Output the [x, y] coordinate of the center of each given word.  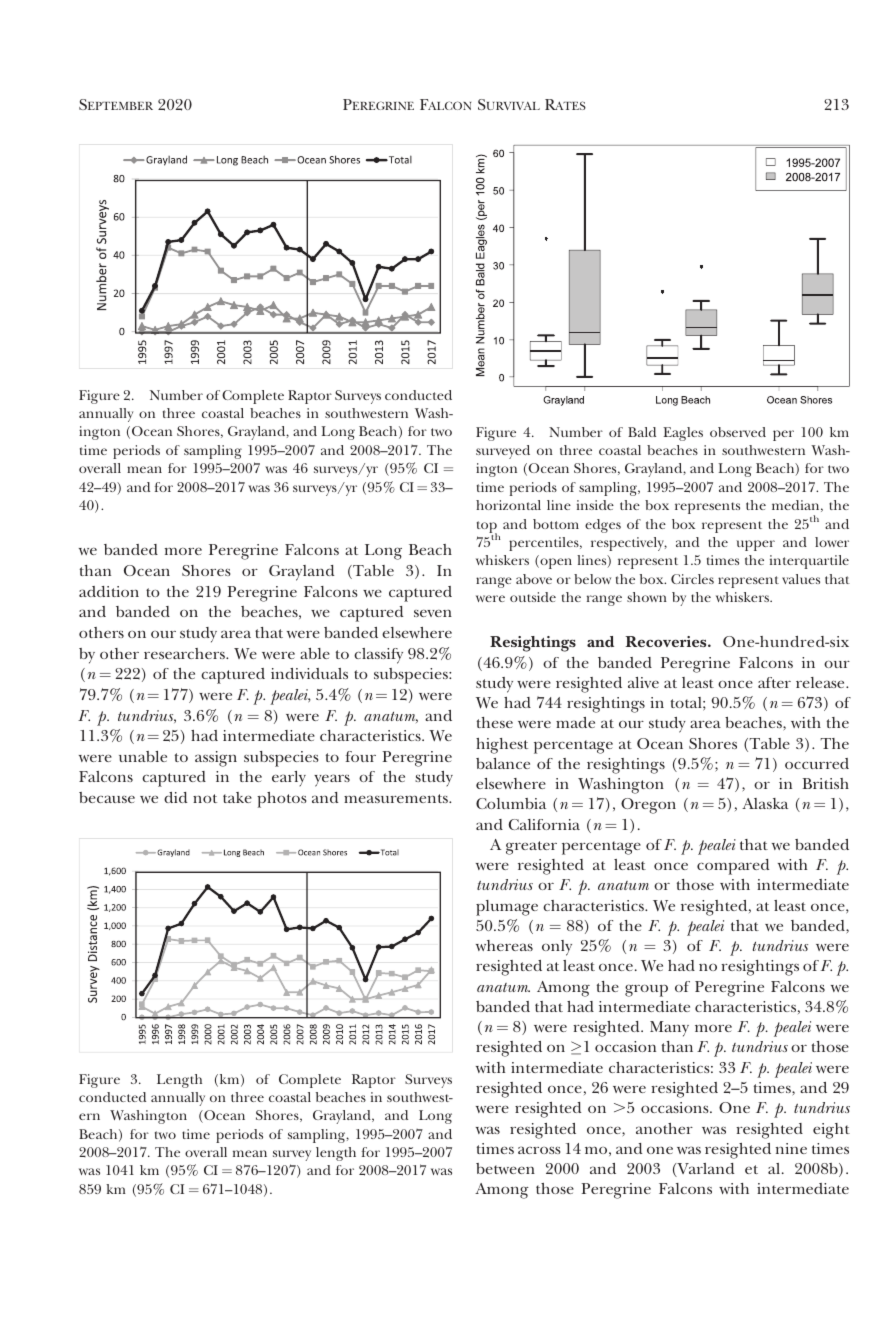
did [175, 797]
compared [733, 867]
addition [109, 591]
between [505, 1168]
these [495, 722]
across [539, 1150]
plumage [507, 908]
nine [791, 1148]
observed [738, 432]
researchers [185, 653]
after [774, 682]
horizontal [508, 505]
